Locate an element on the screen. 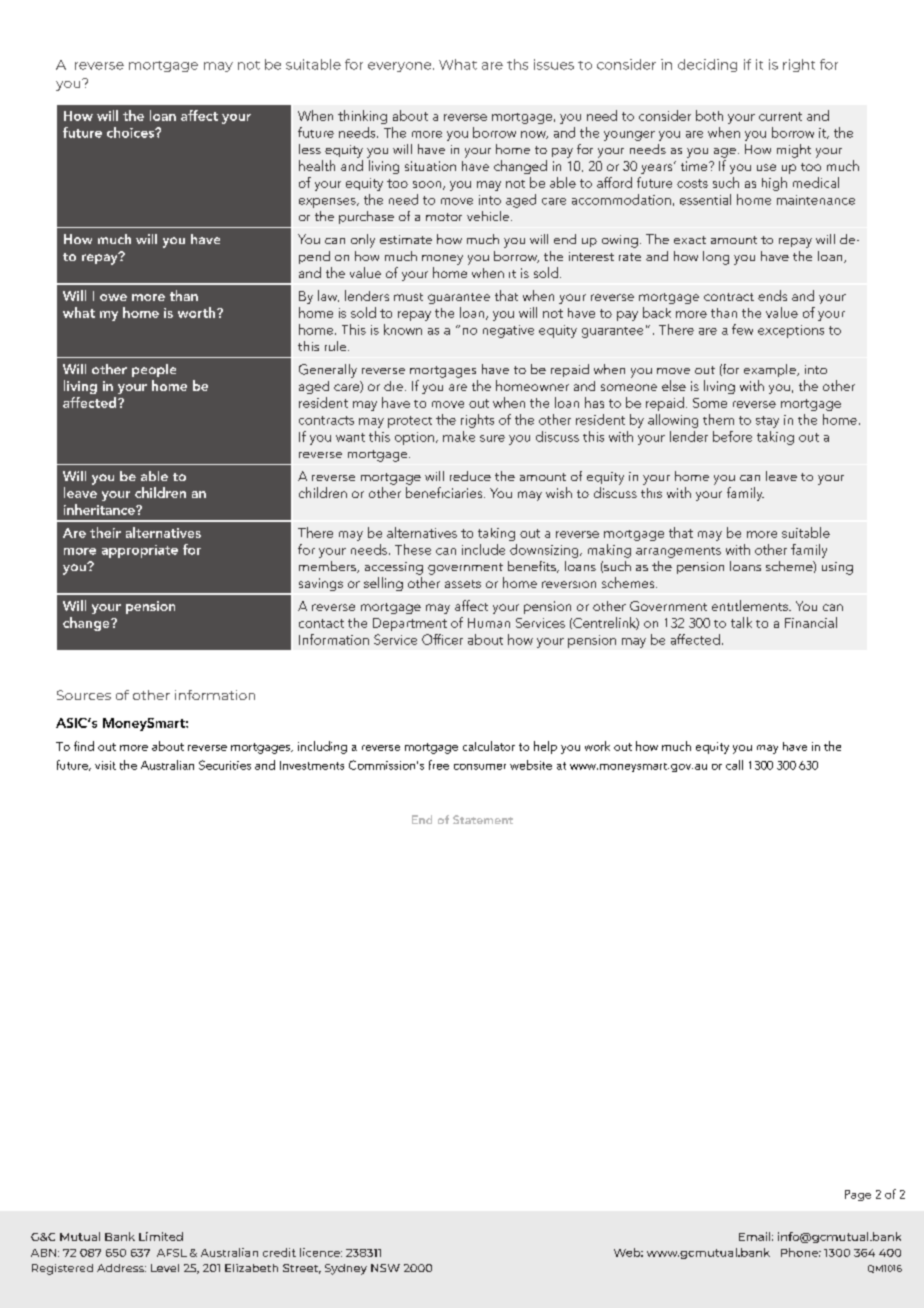 This screenshot has height=1308, width=924. Phone is located at coordinates (801, 1252).
